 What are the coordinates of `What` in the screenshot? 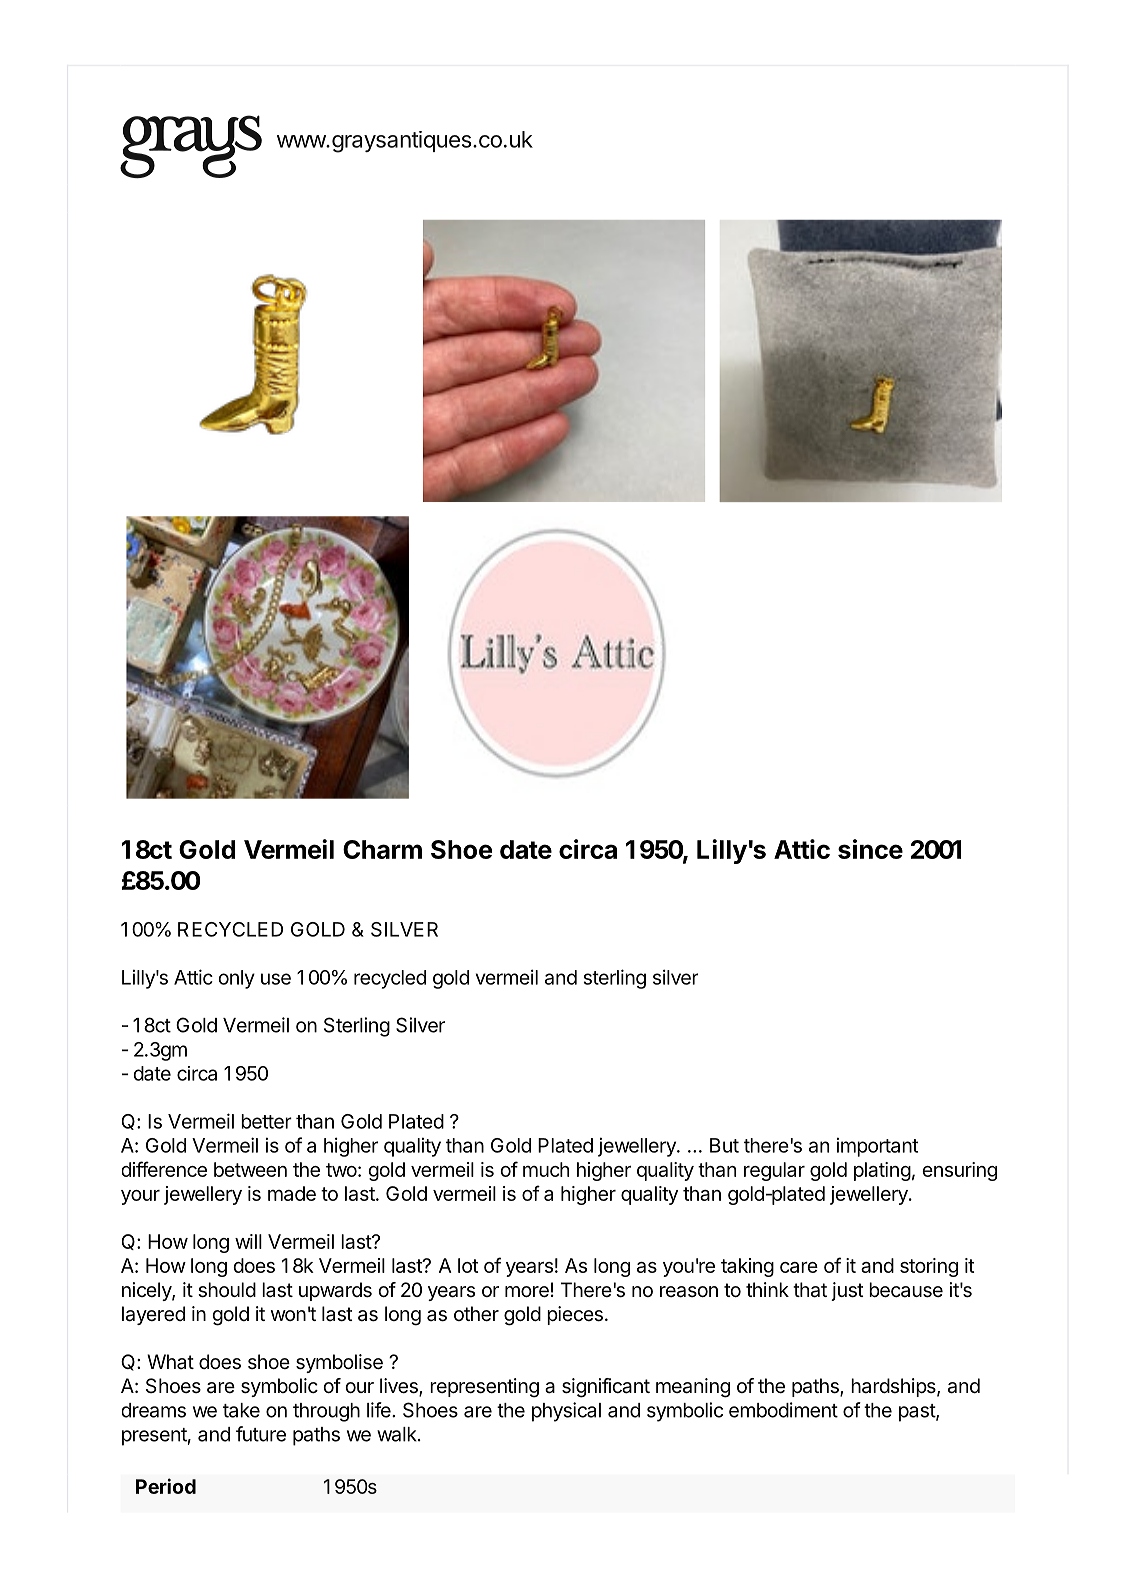 It's located at (170, 1361).
